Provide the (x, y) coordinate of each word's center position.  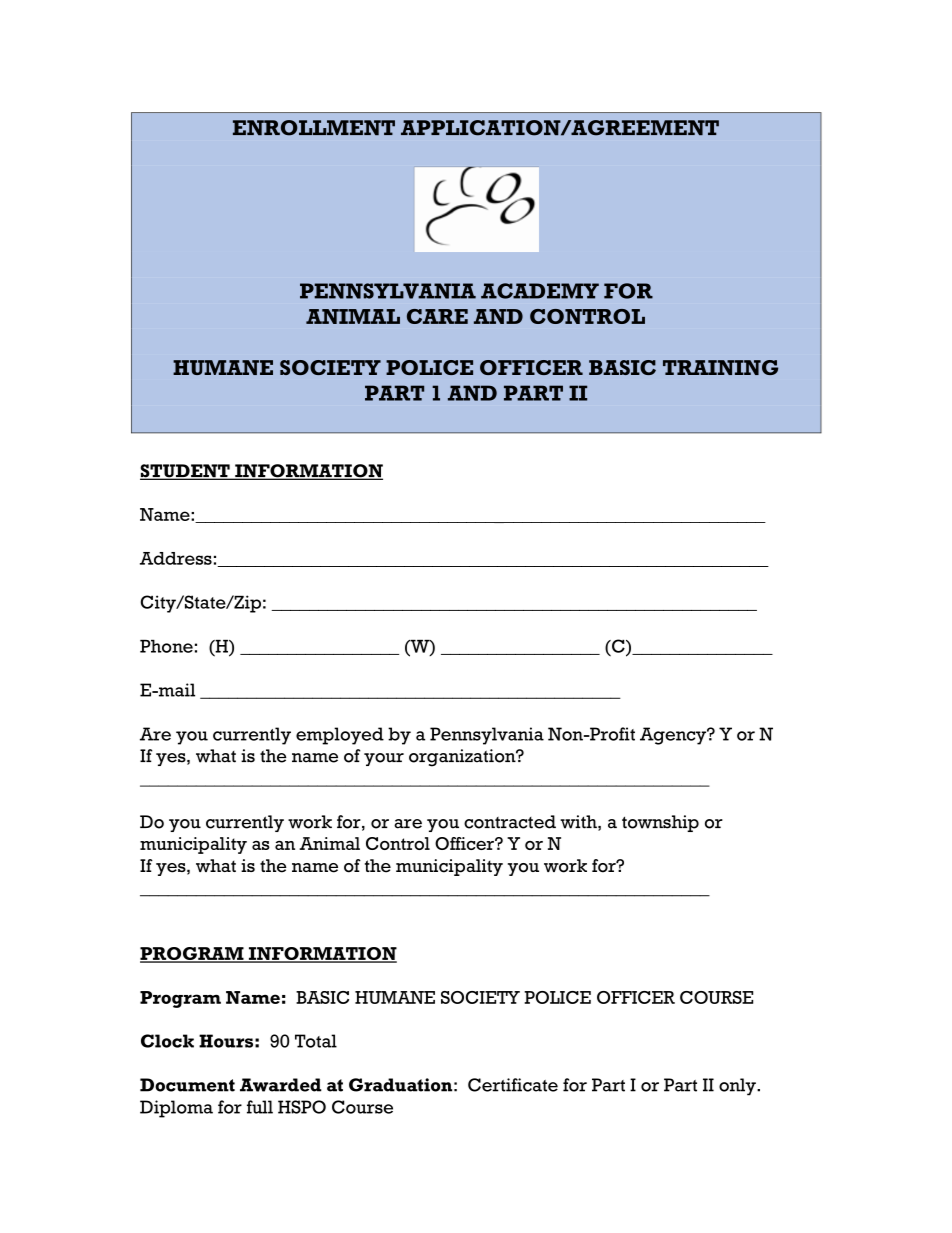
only (738, 1087)
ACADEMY (540, 291)
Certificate (513, 1085)
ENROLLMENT (314, 128)
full (260, 1107)
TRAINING (720, 367)
